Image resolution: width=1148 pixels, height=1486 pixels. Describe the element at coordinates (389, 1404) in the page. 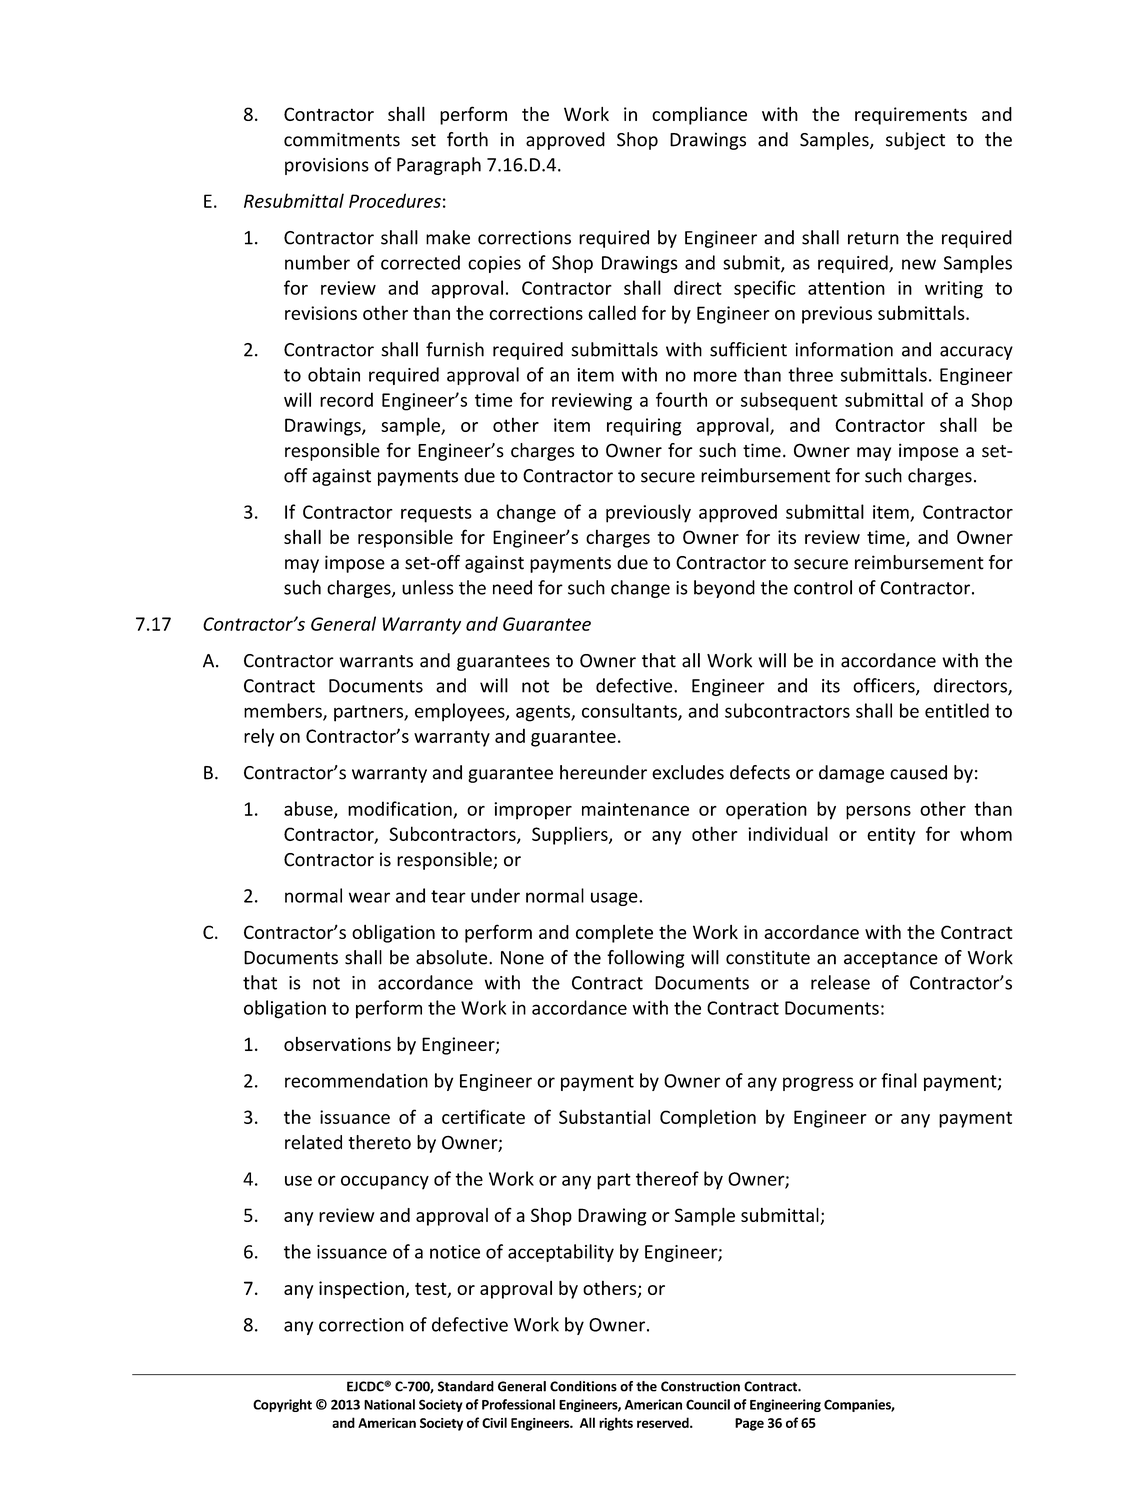

I see `National` at that location.
